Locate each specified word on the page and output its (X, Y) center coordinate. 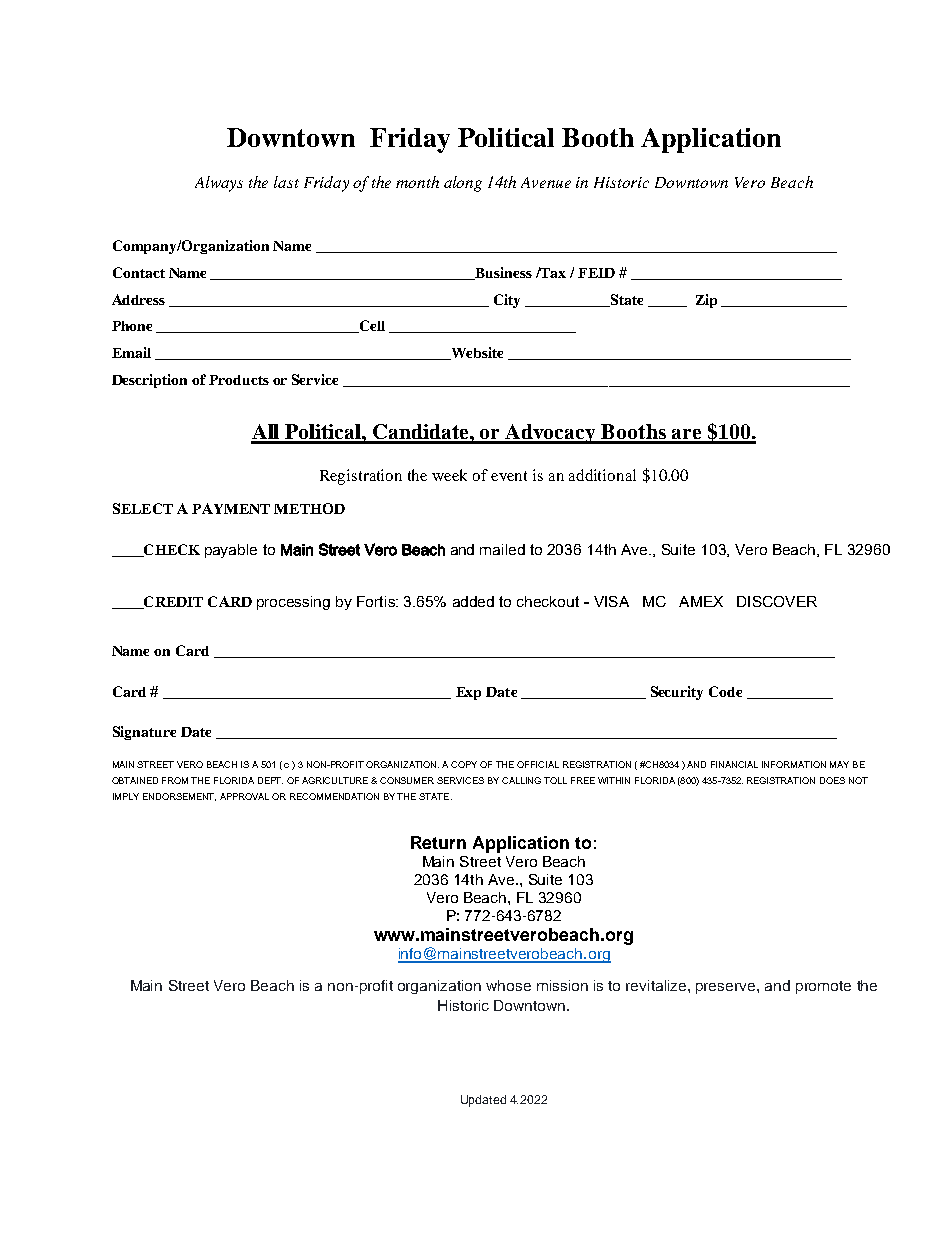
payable (231, 551)
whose (508, 985)
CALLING (521, 780)
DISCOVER (777, 601)
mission (562, 985)
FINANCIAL (734, 764)
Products (239, 380)
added (473, 601)
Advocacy (551, 434)
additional (602, 475)
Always (219, 184)
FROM (175, 780)
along (463, 184)
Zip (706, 301)
